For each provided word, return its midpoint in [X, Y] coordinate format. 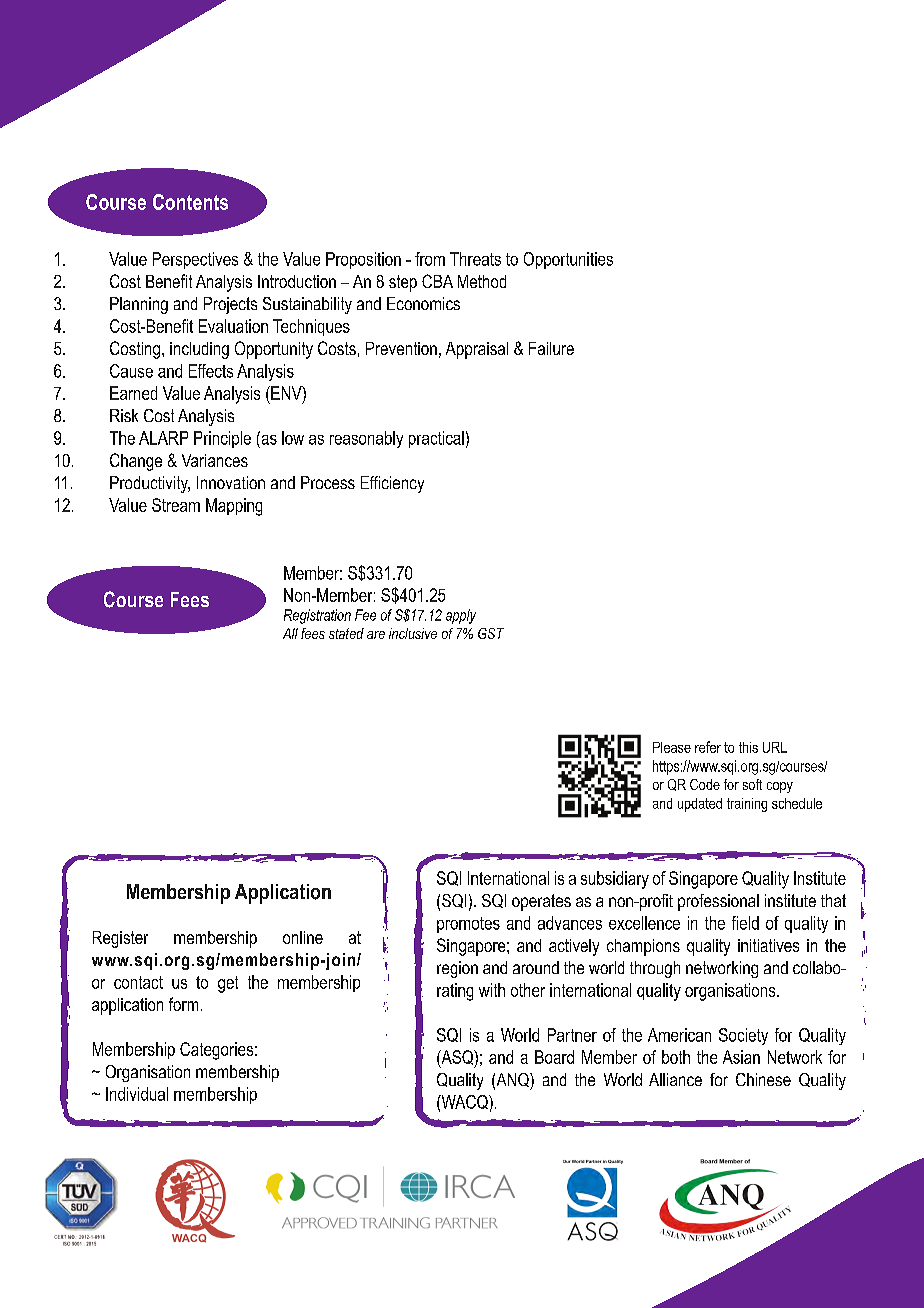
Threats [475, 259]
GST [491, 633]
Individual [137, 1094]
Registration [317, 616]
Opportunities [568, 260]
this [748, 747]
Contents [190, 202]
